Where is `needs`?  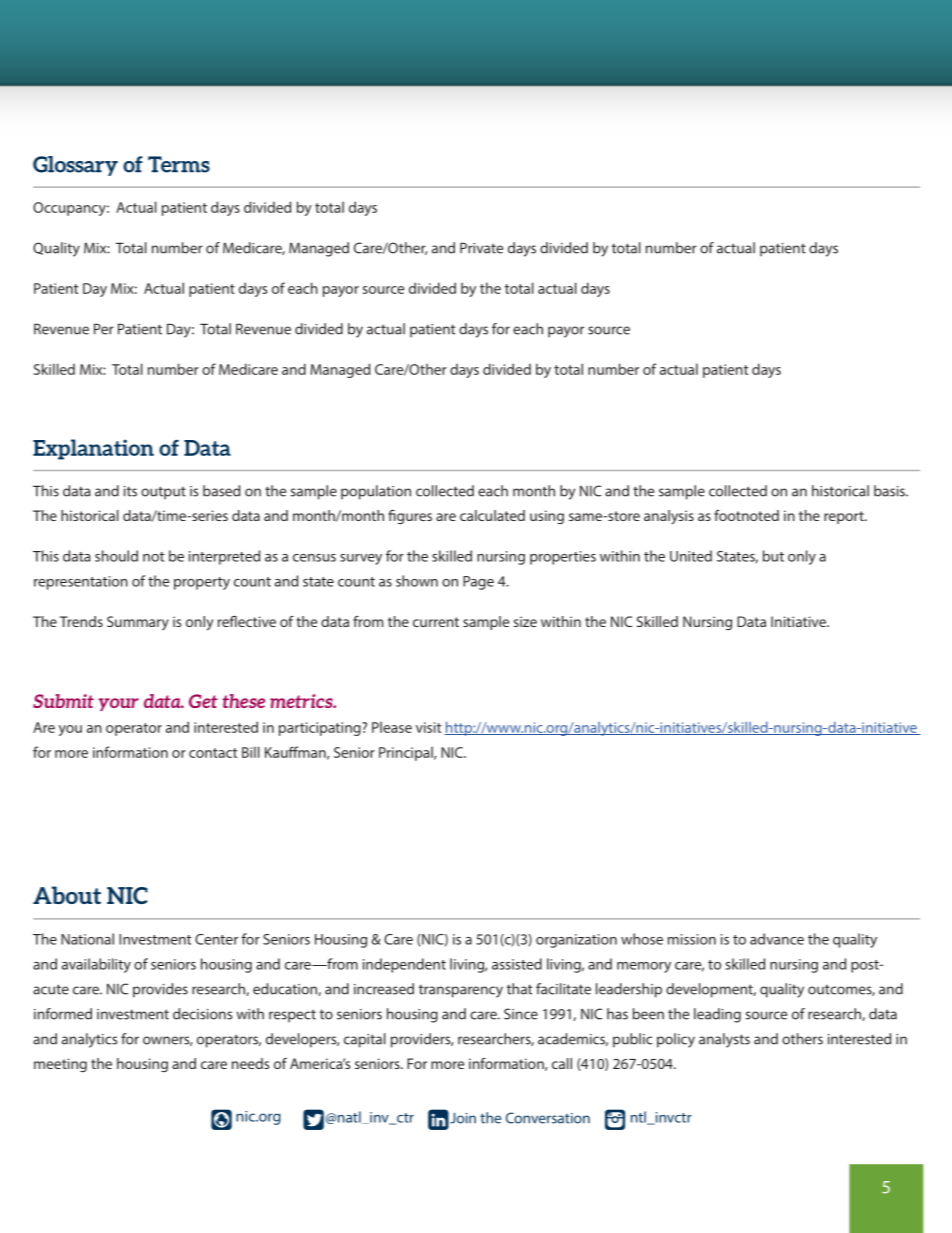
needs is located at coordinates (250, 1063).
